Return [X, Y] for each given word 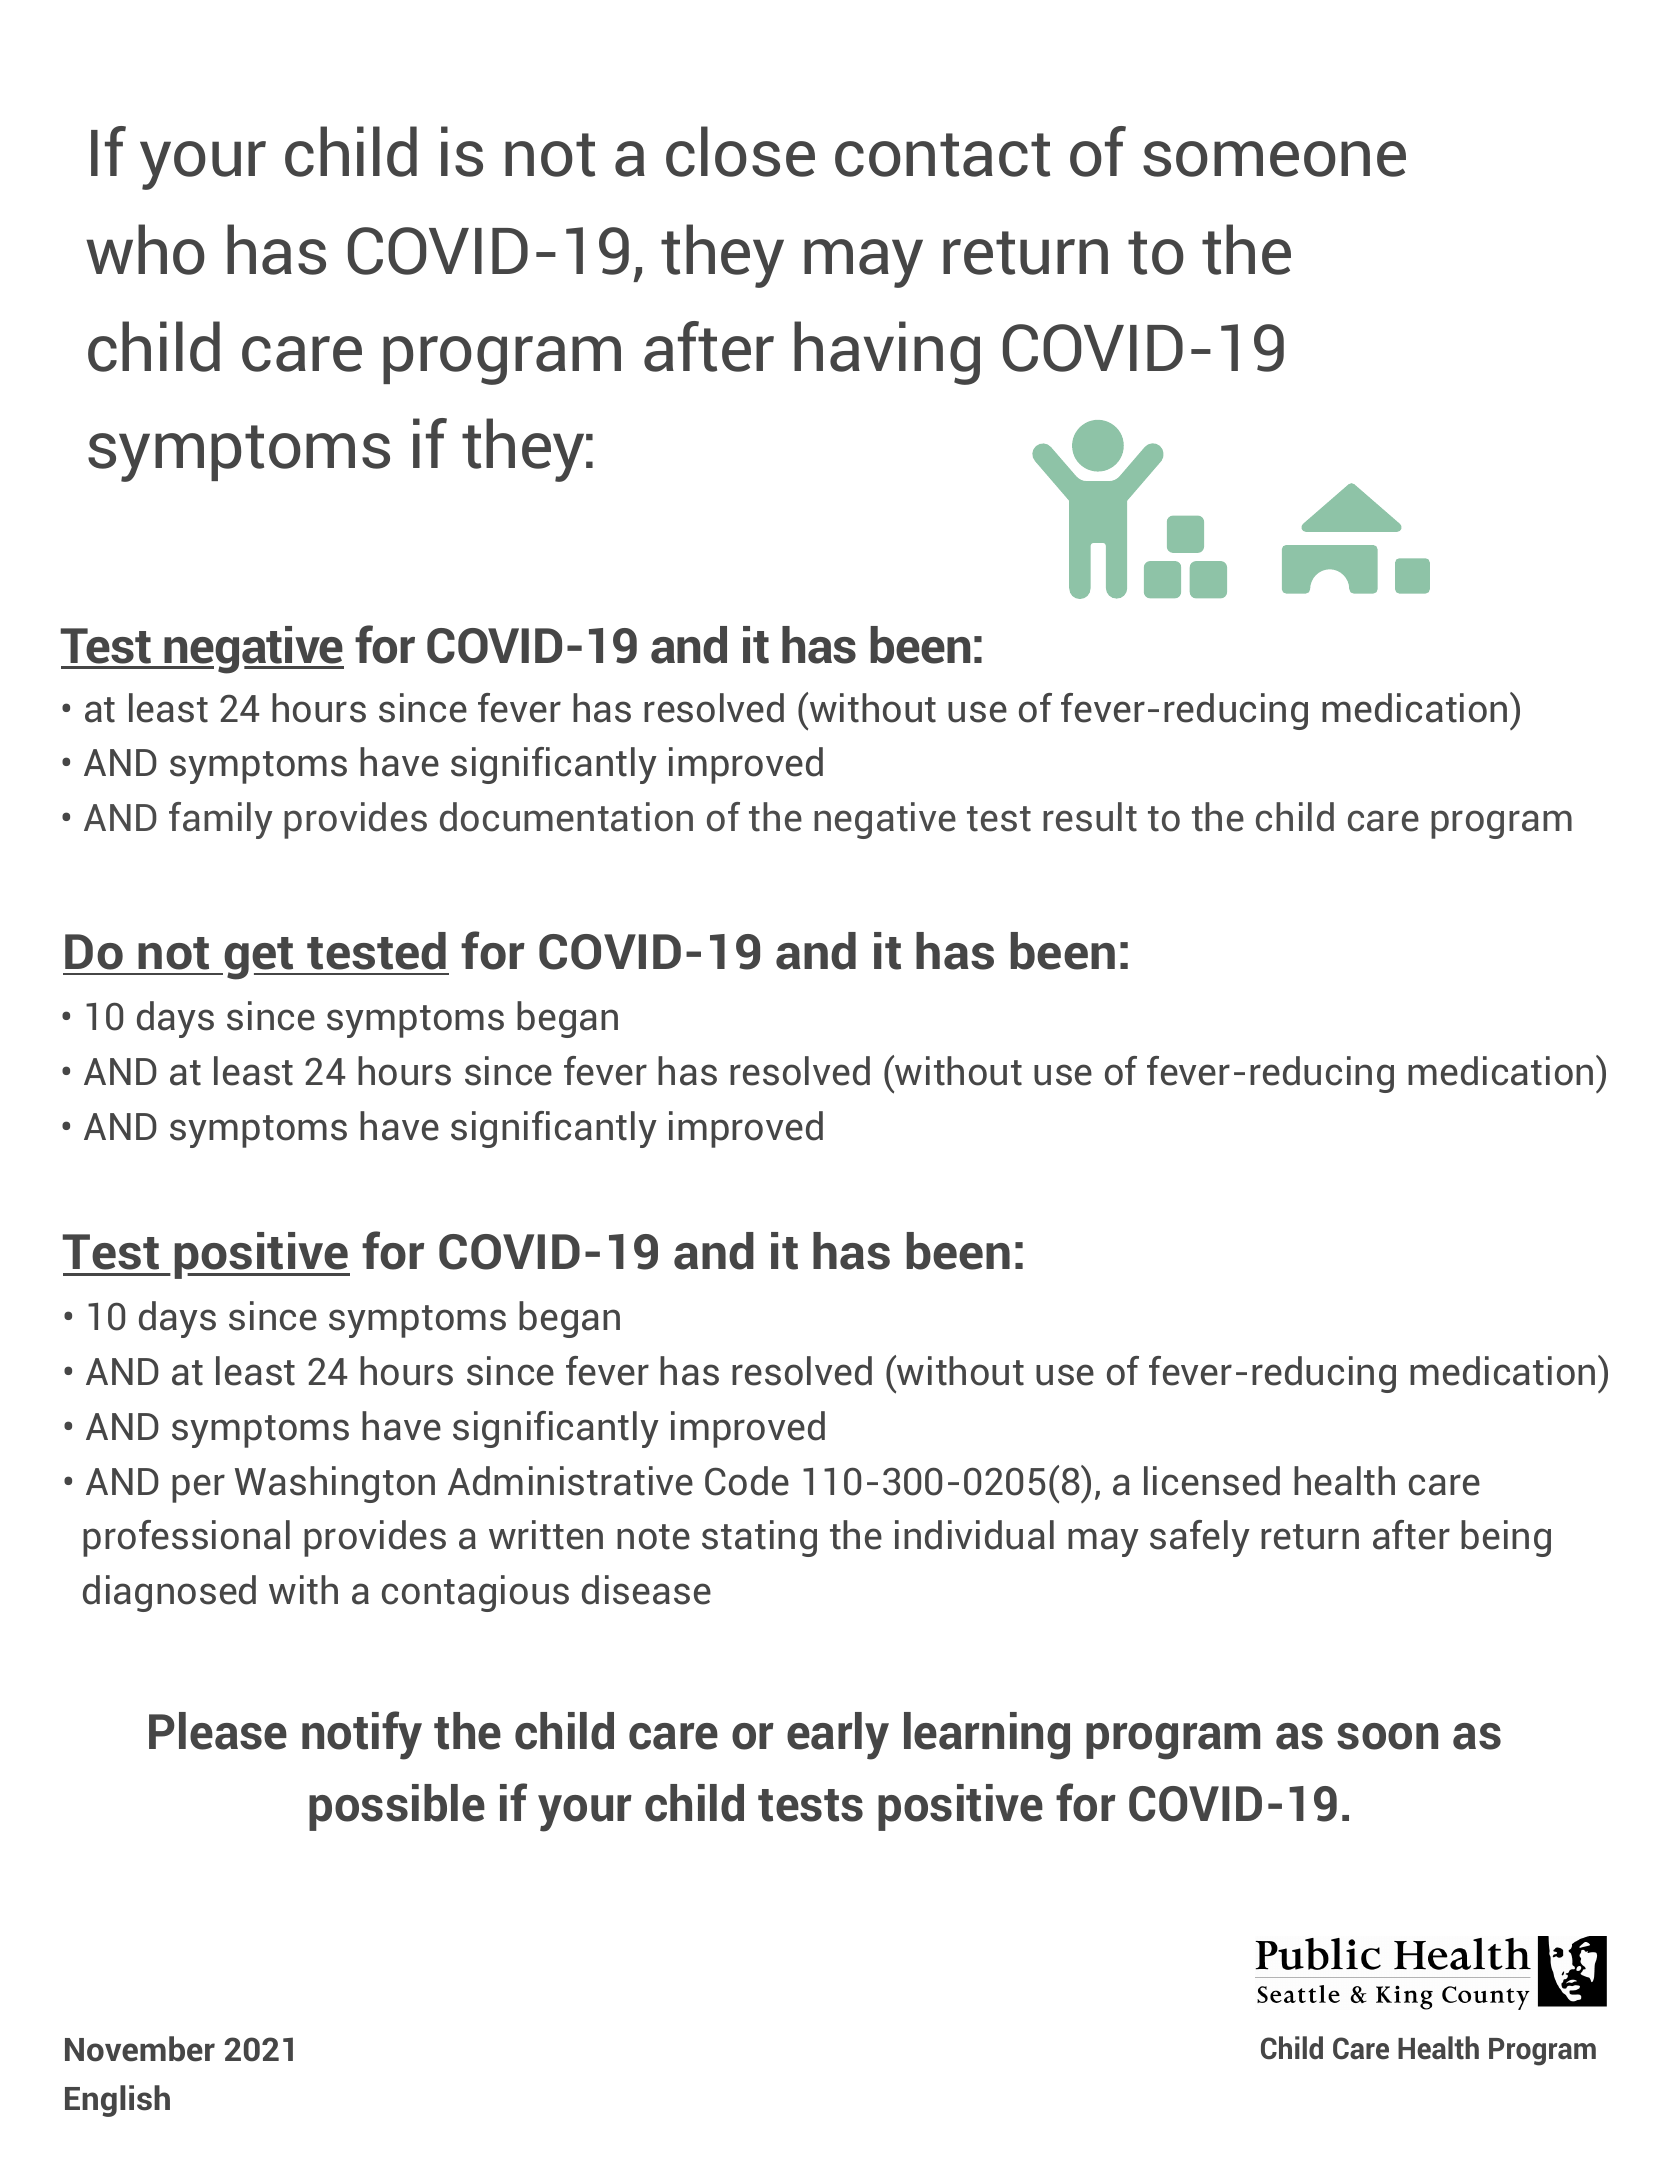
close [740, 151]
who [145, 249]
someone [1274, 159]
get [260, 958]
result [1090, 817]
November [140, 2049]
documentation [566, 817]
